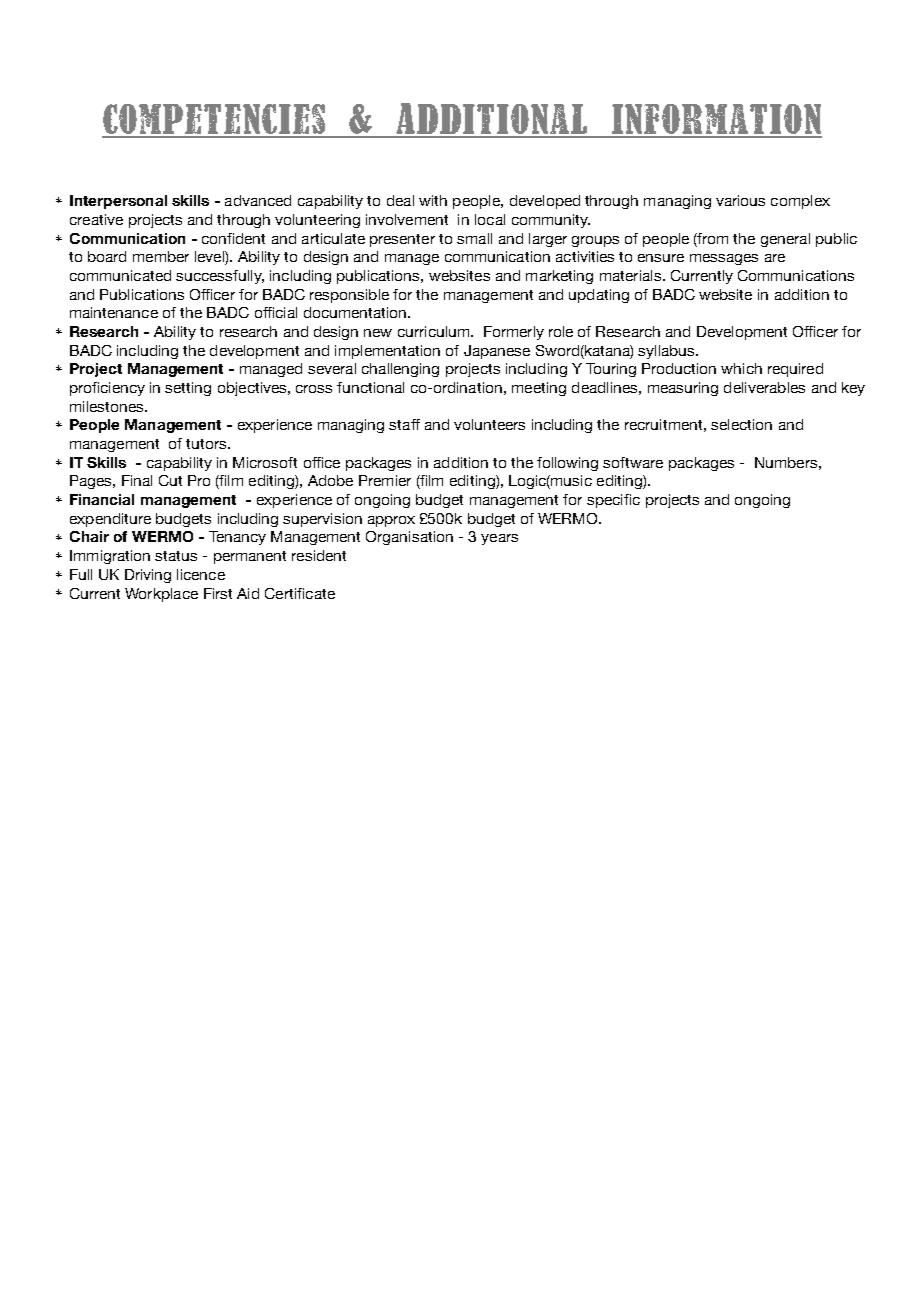  I want to click on Competencies, so click(215, 120).
